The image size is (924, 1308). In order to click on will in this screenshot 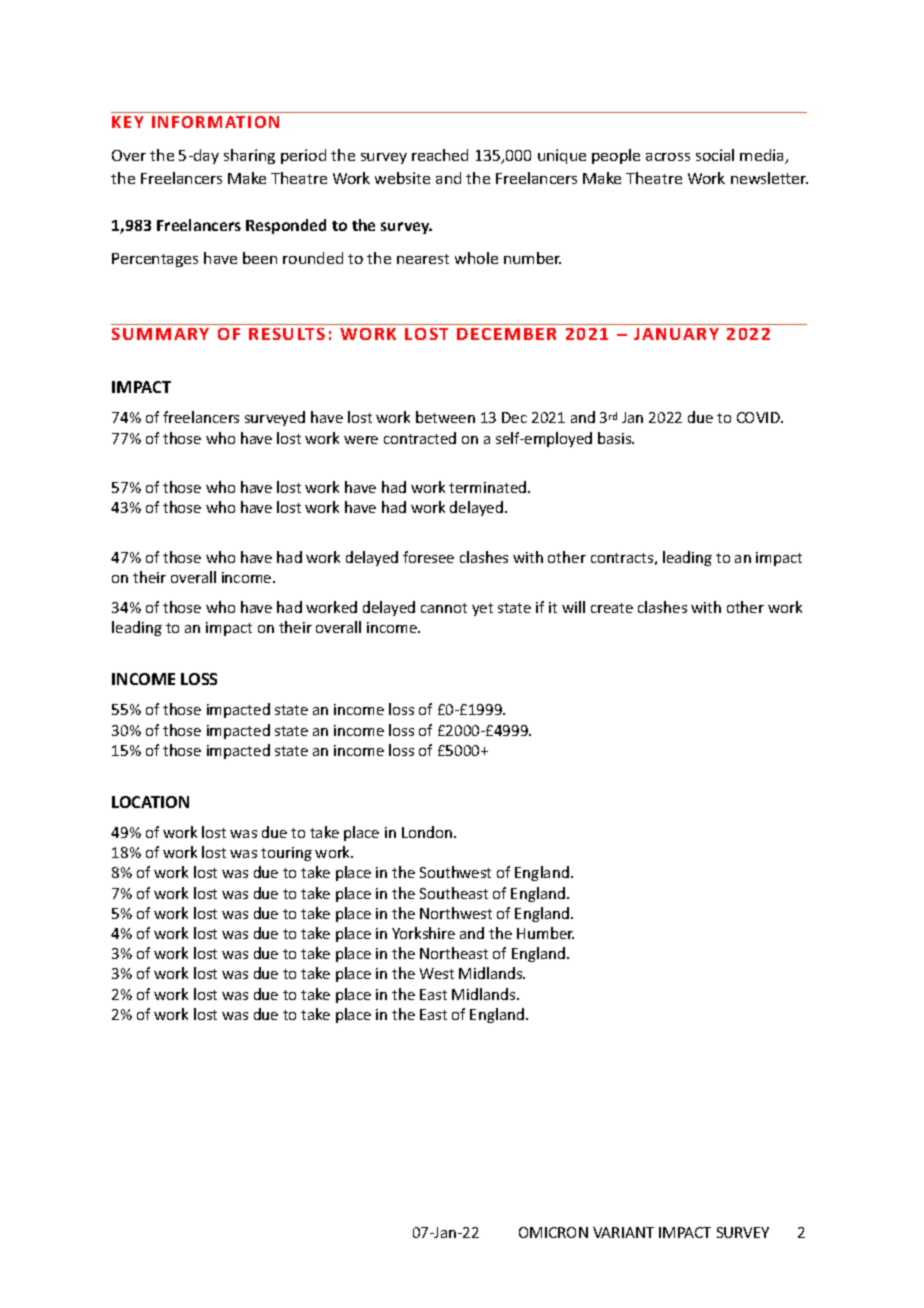, I will do `click(573, 607)`.
